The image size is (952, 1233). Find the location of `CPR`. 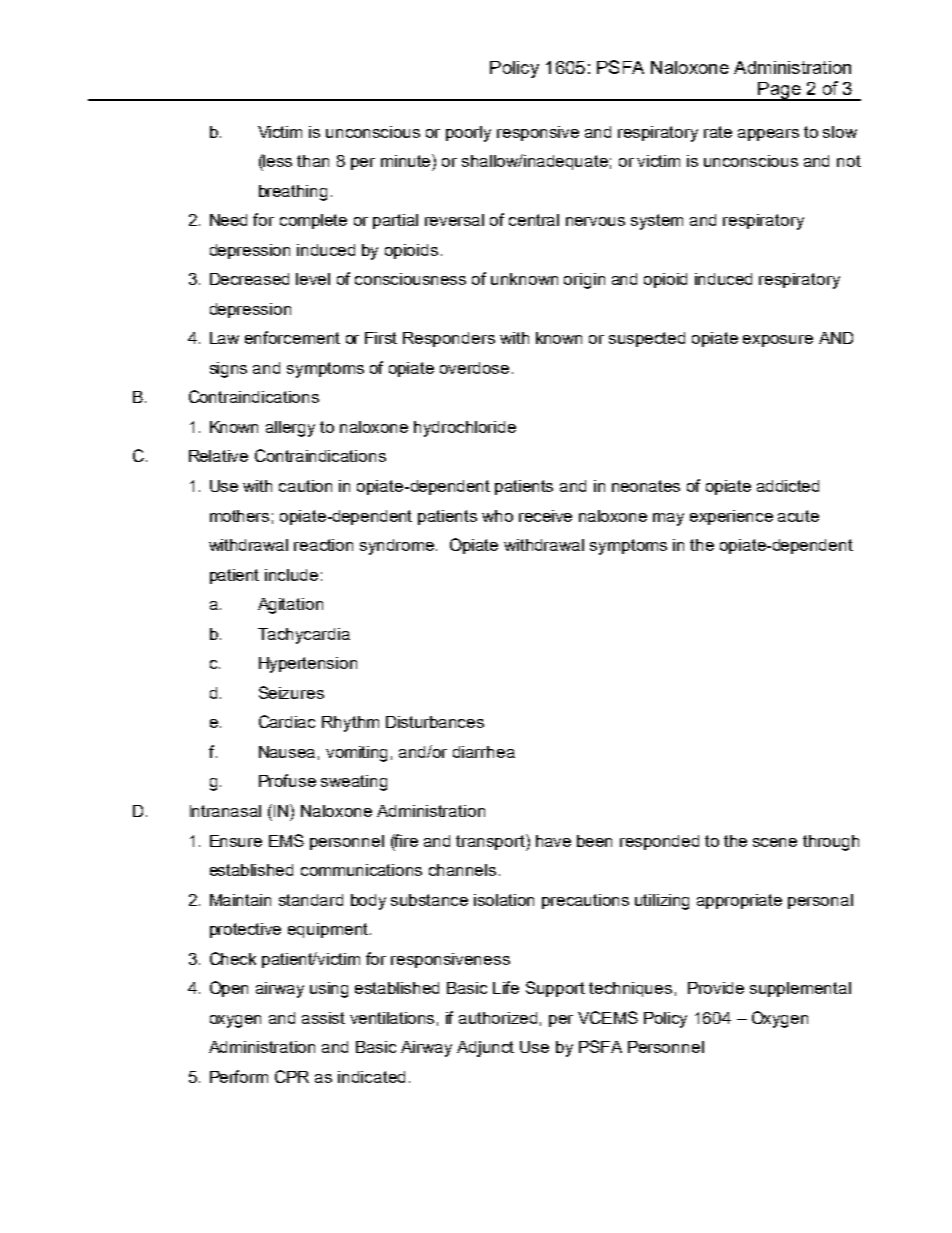

CPR is located at coordinates (292, 1076).
